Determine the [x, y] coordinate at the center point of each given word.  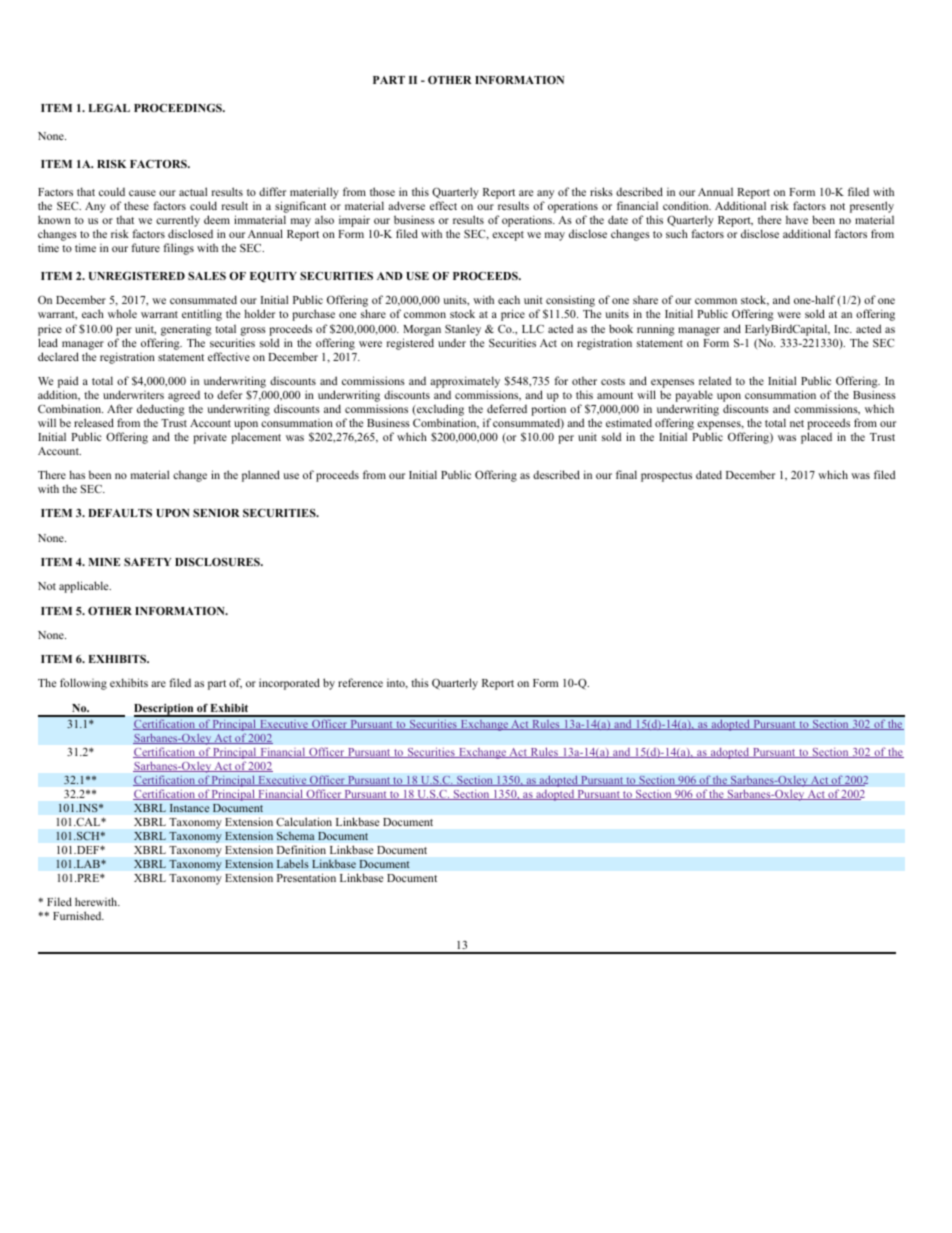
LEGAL [109, 107]
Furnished [78, 915]
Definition [301, 849]
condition [687, 205]
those [382, 191]
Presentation [306, 877]
